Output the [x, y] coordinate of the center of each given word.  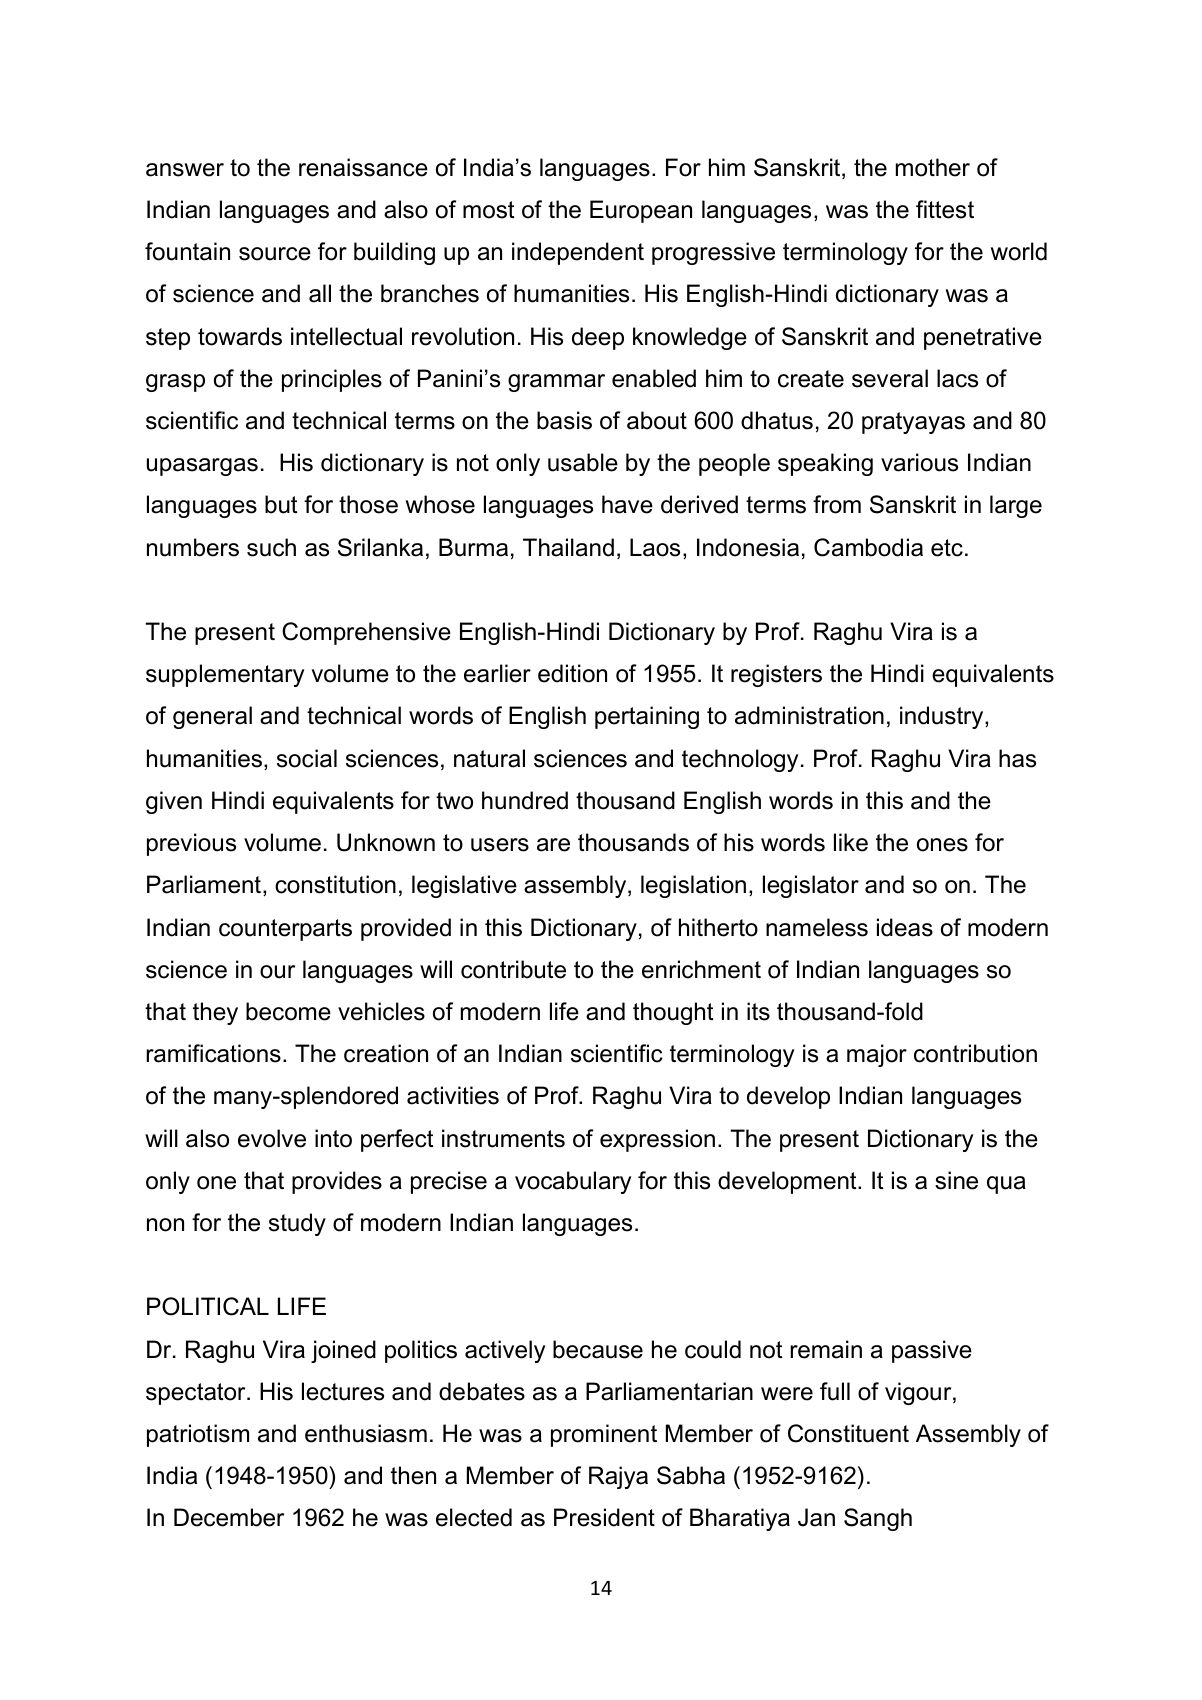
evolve [272, 1138]
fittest [945, 209]
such [271, 547]
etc [947, 548]
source [275, 254]
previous [191, 844]
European [641, 211]
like [851, 842]
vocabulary [573, 1182]
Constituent [848, 1433]
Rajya [618, 1477]
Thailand [568, 547]
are [553, 845]
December [229, 1517]
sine [956, 1180]
